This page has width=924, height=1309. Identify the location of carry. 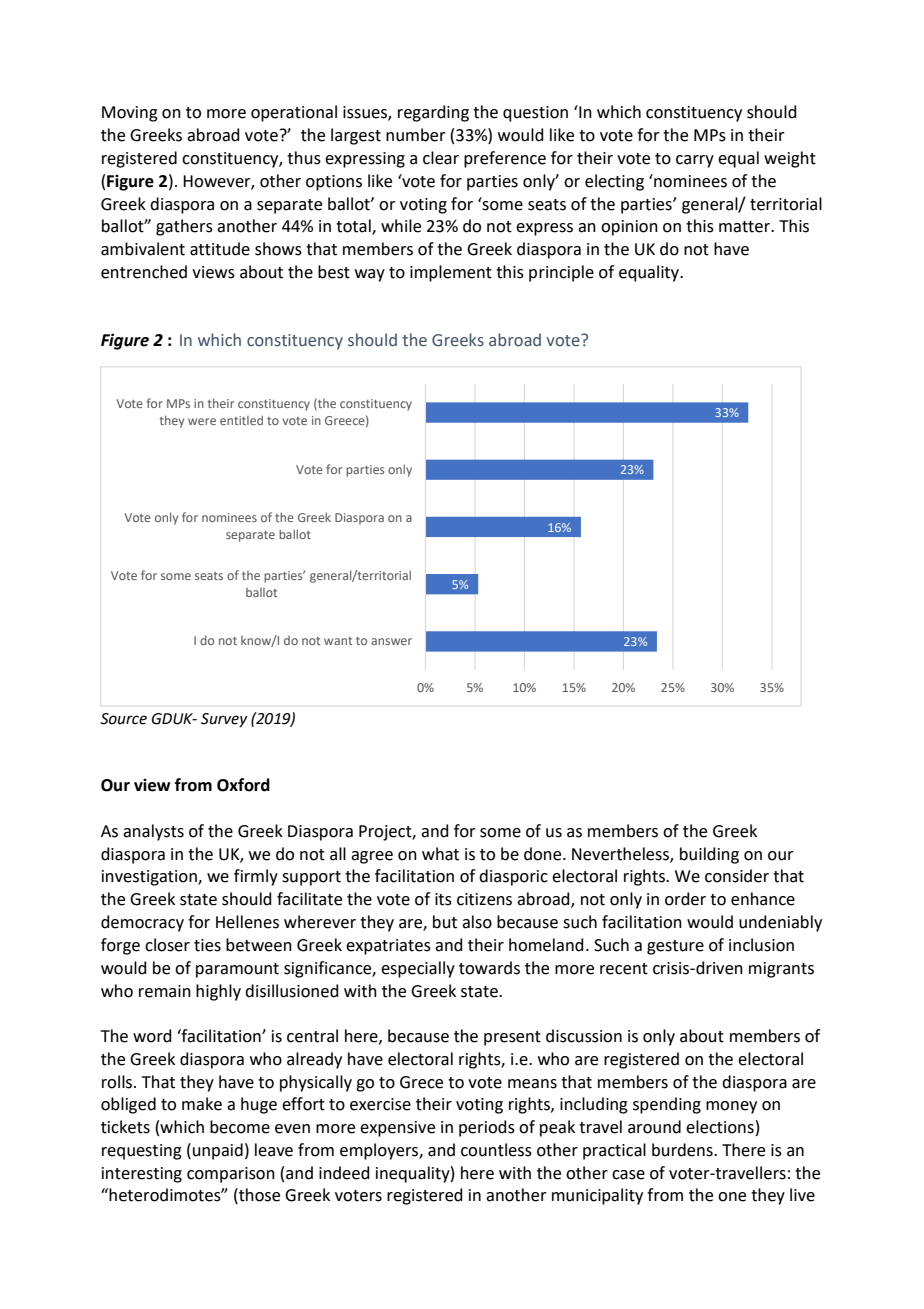
(695, 161).
